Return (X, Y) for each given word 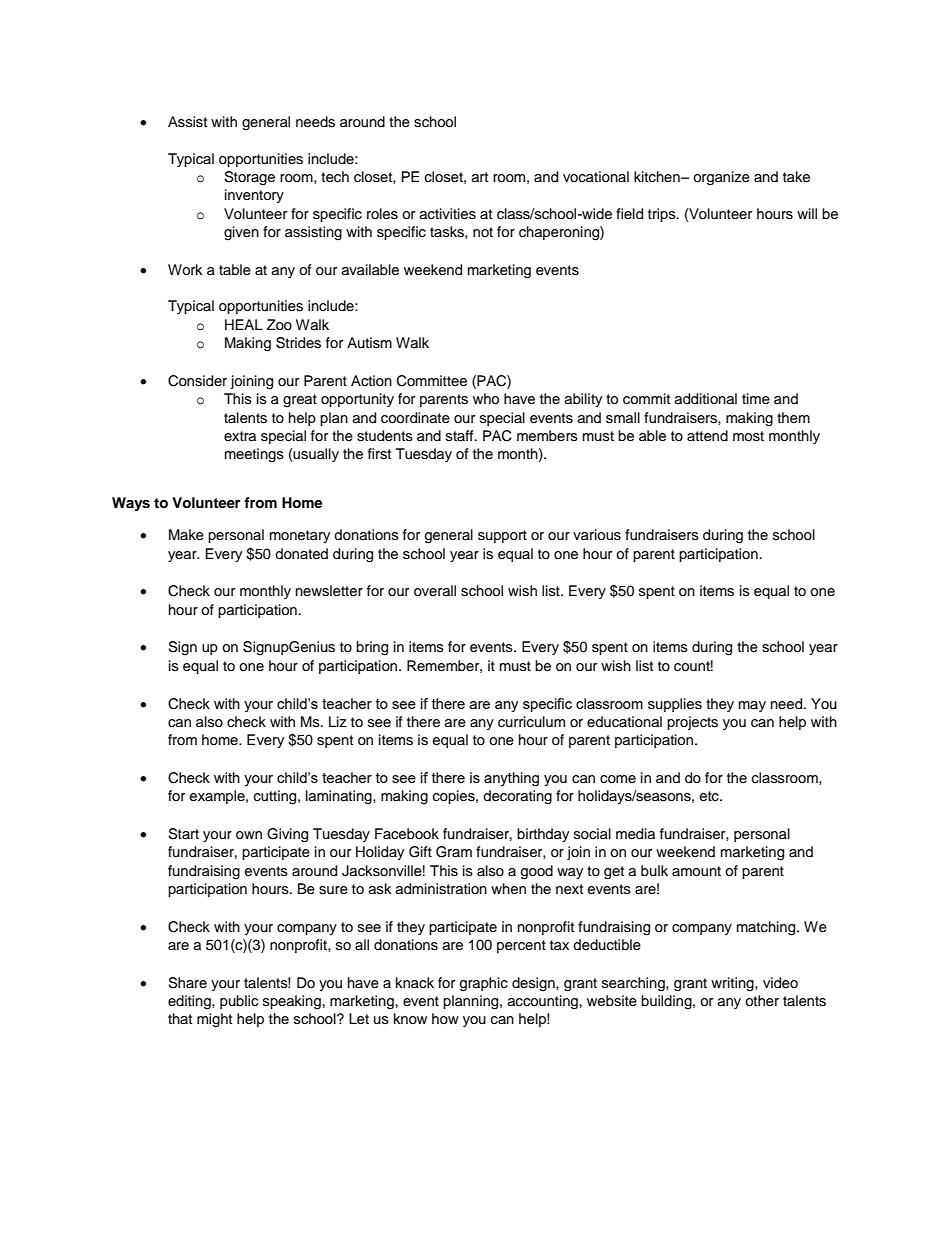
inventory (254, 196)
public (239, 1002)
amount (696, 871)
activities (448, 214)
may (752, 706)
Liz (338, 721)
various (597, 535)
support (502, 536)
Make (186, 535)
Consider (197, 381)
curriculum (531, 722)
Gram (454, 852)
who (486, 399)
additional (706, 399)
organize (721, 178)
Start (183, 834)
